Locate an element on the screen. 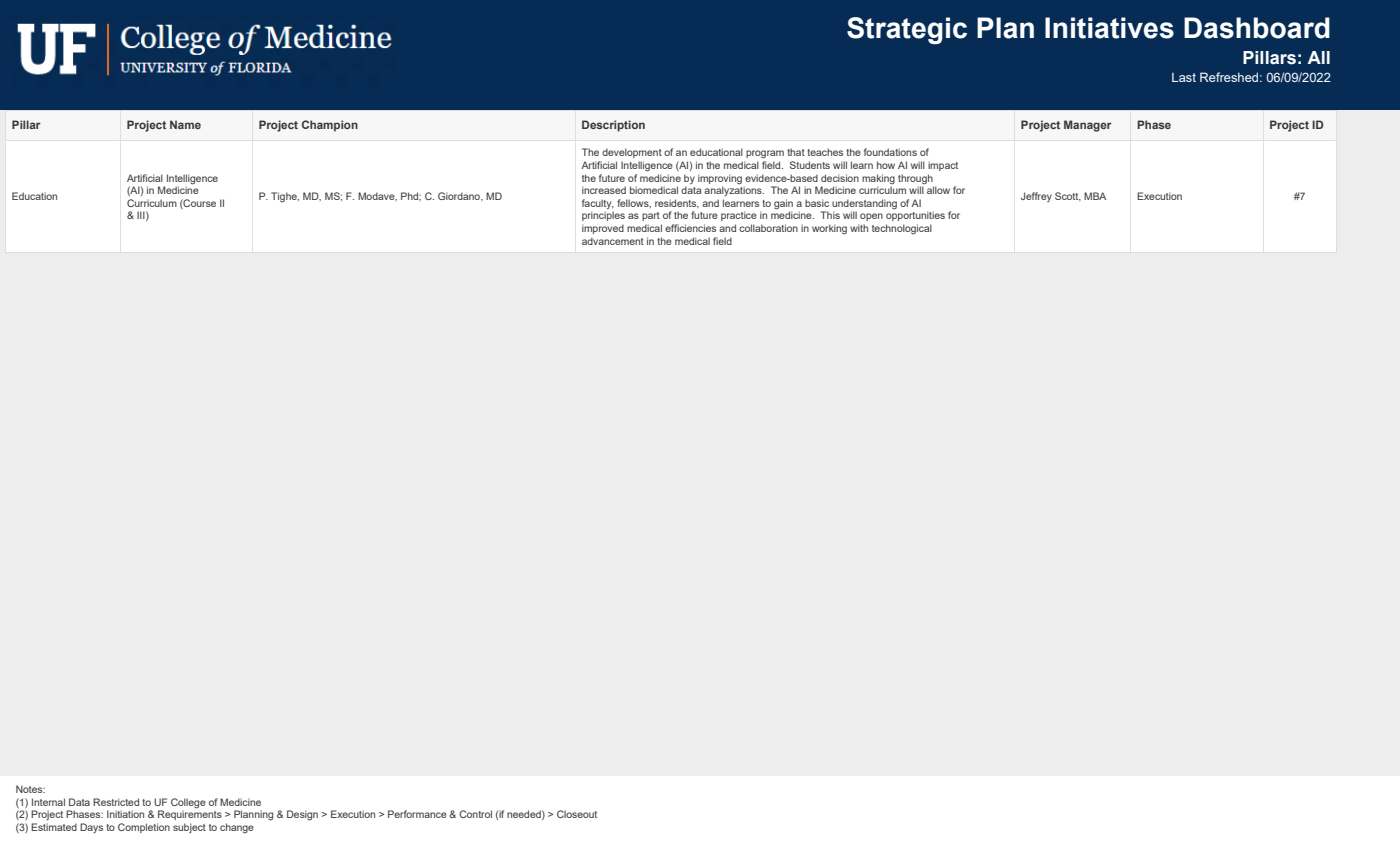 Image resolution: width=1400 pixels, height=850 pixels. Description is located at coordinates (613, 126).
